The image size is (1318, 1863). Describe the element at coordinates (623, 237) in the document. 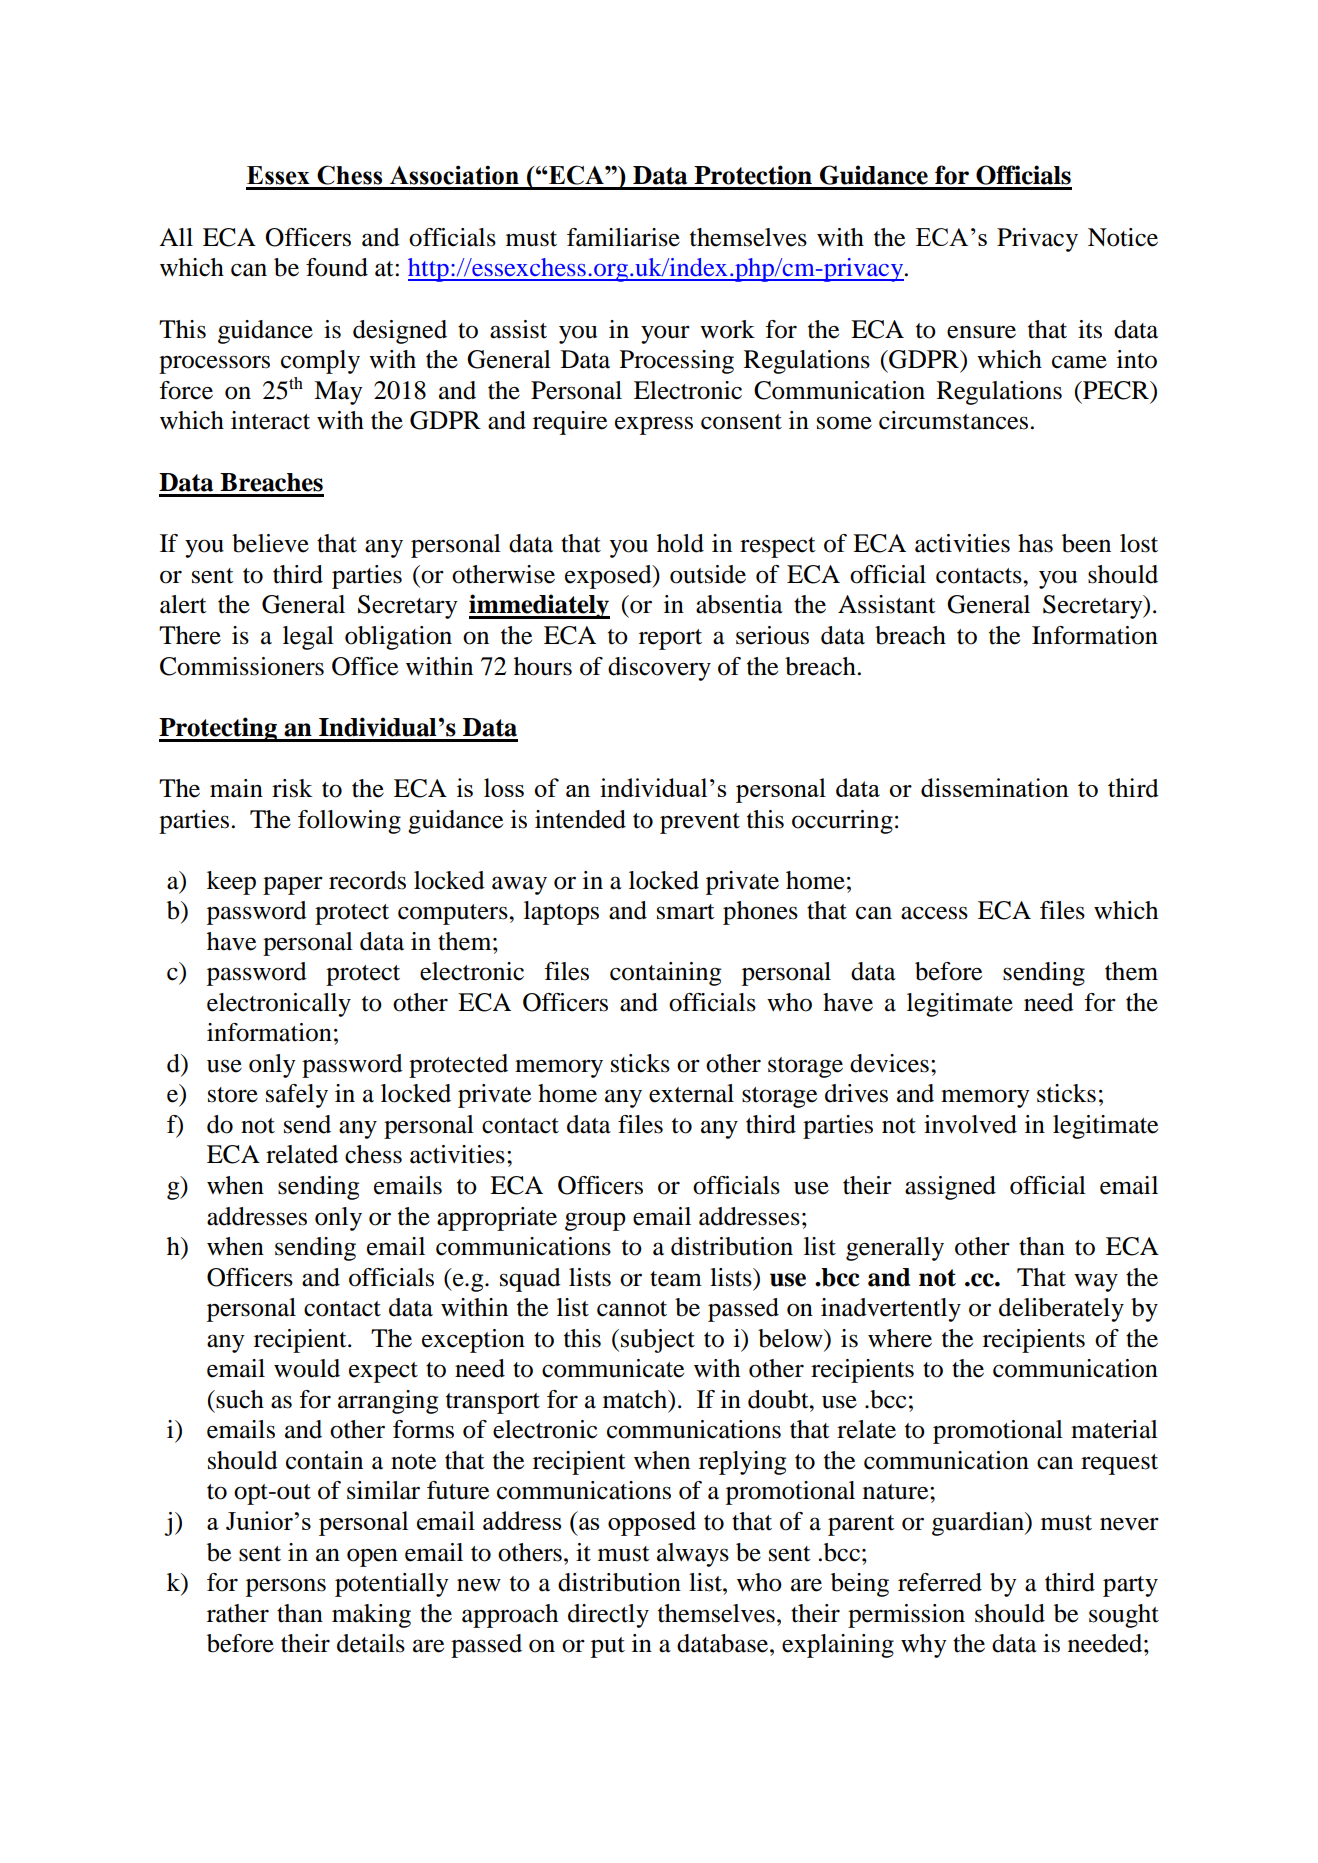

I see `familiarise` at that location.
